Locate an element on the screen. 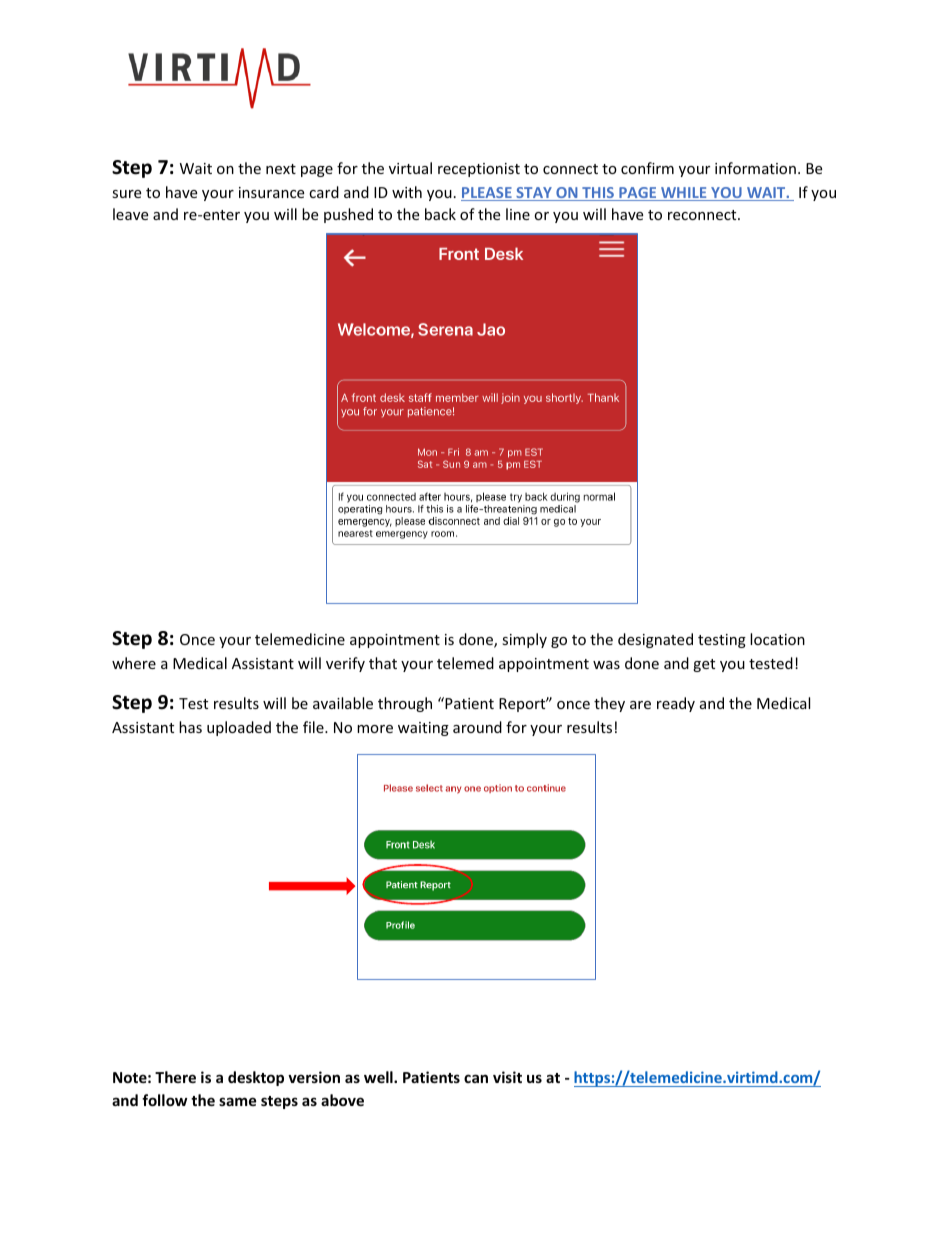  WHILE is located at coordinates (684, 194).
